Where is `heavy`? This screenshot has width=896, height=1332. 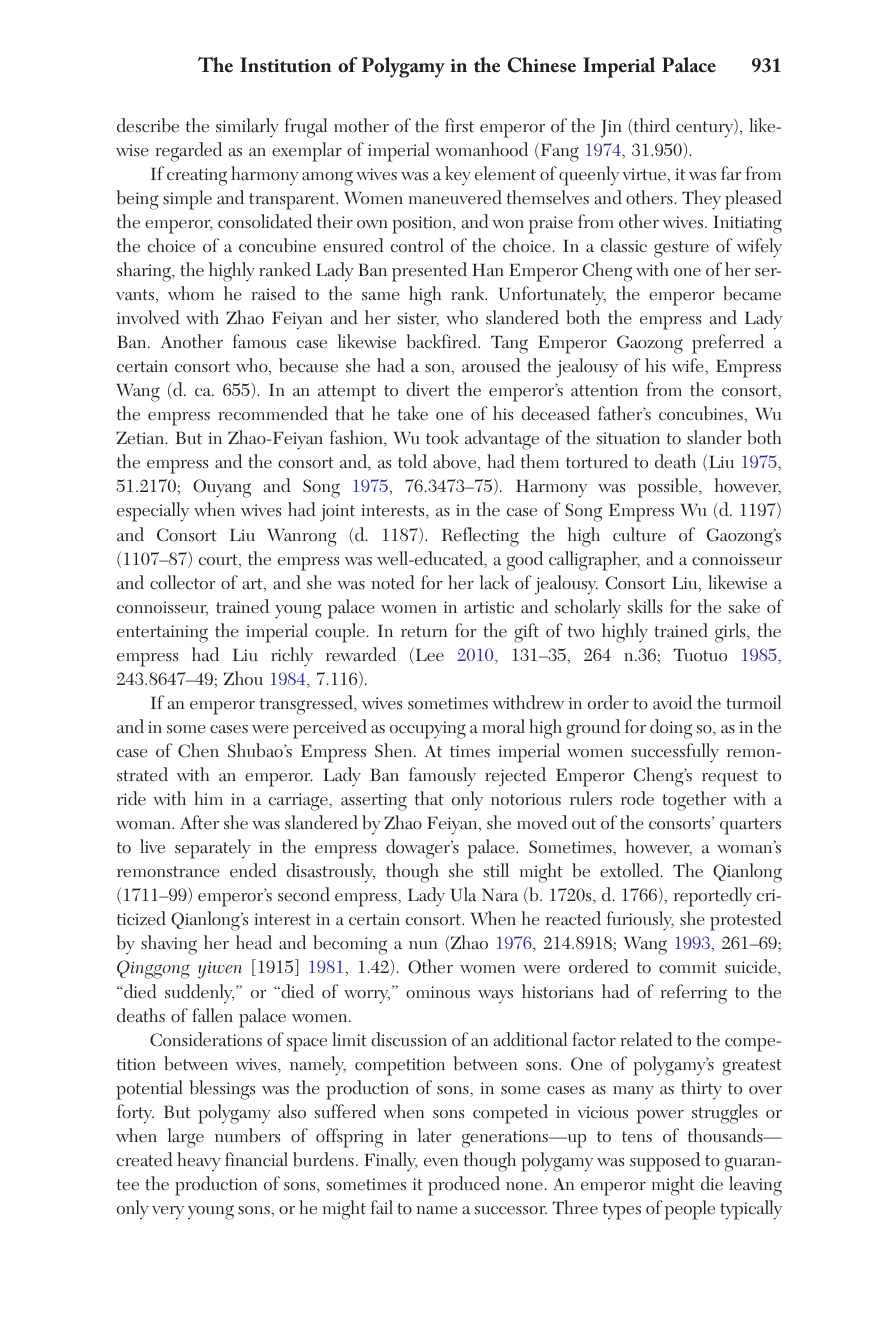 heavy is located at coordinates (199, 1162).
